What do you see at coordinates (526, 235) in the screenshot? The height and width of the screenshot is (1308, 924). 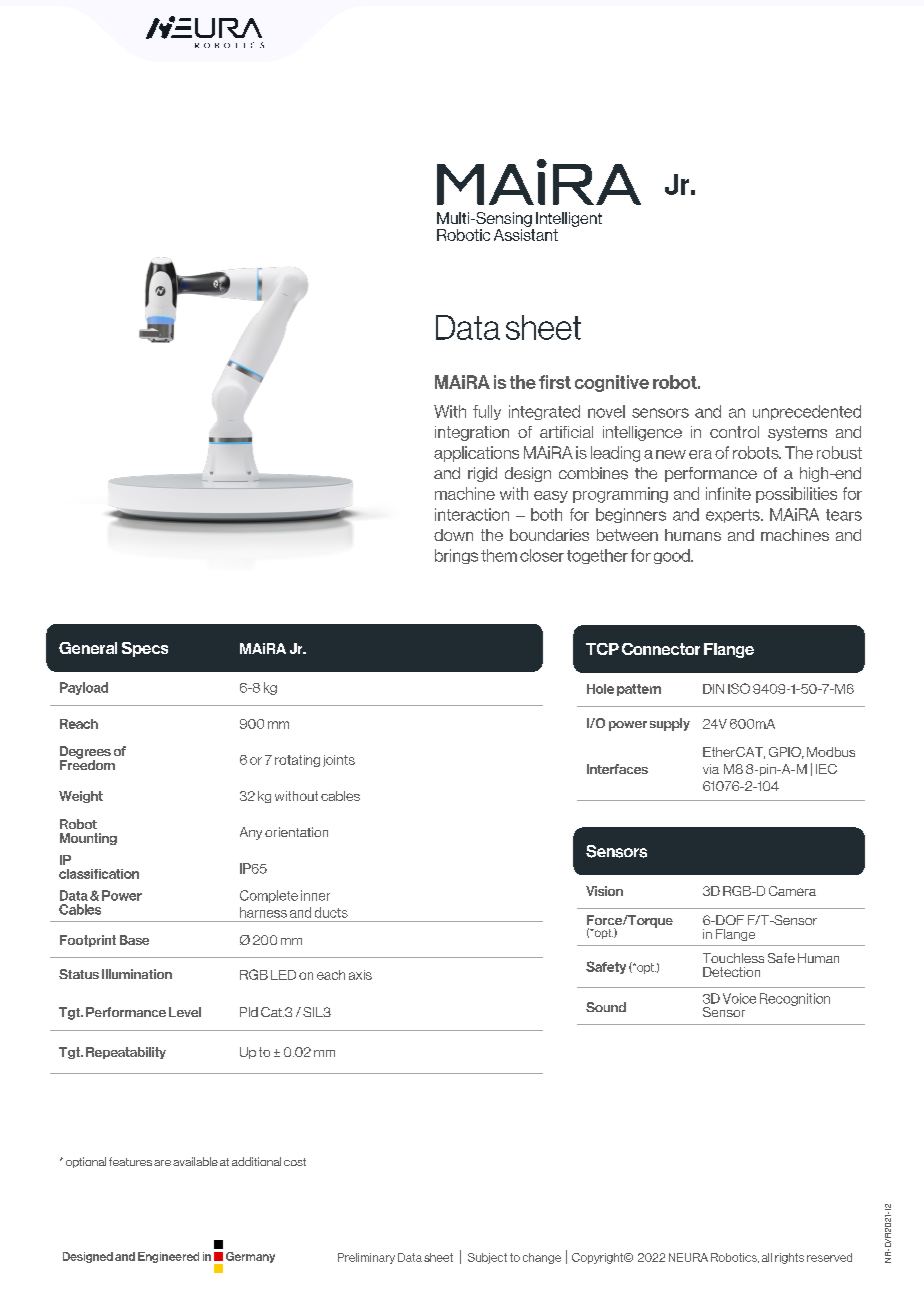 I see `Assistant` at bounding box center [526, 235].
